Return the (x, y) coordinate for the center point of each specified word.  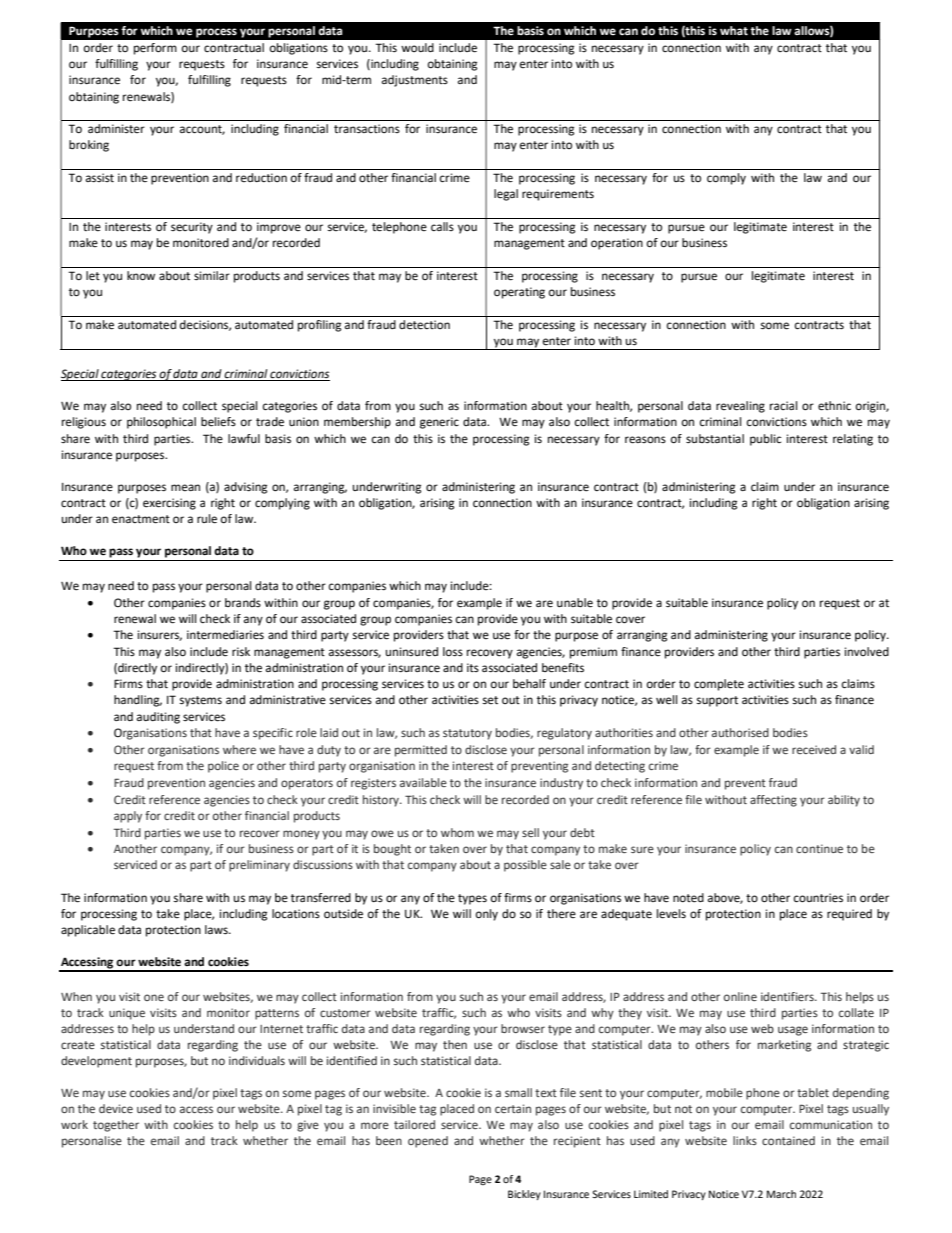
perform (155, 49)
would (417, 47)
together (116, 1126)
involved (867, 652)
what (734, 30)
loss (453, 652)
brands (243, 602)
